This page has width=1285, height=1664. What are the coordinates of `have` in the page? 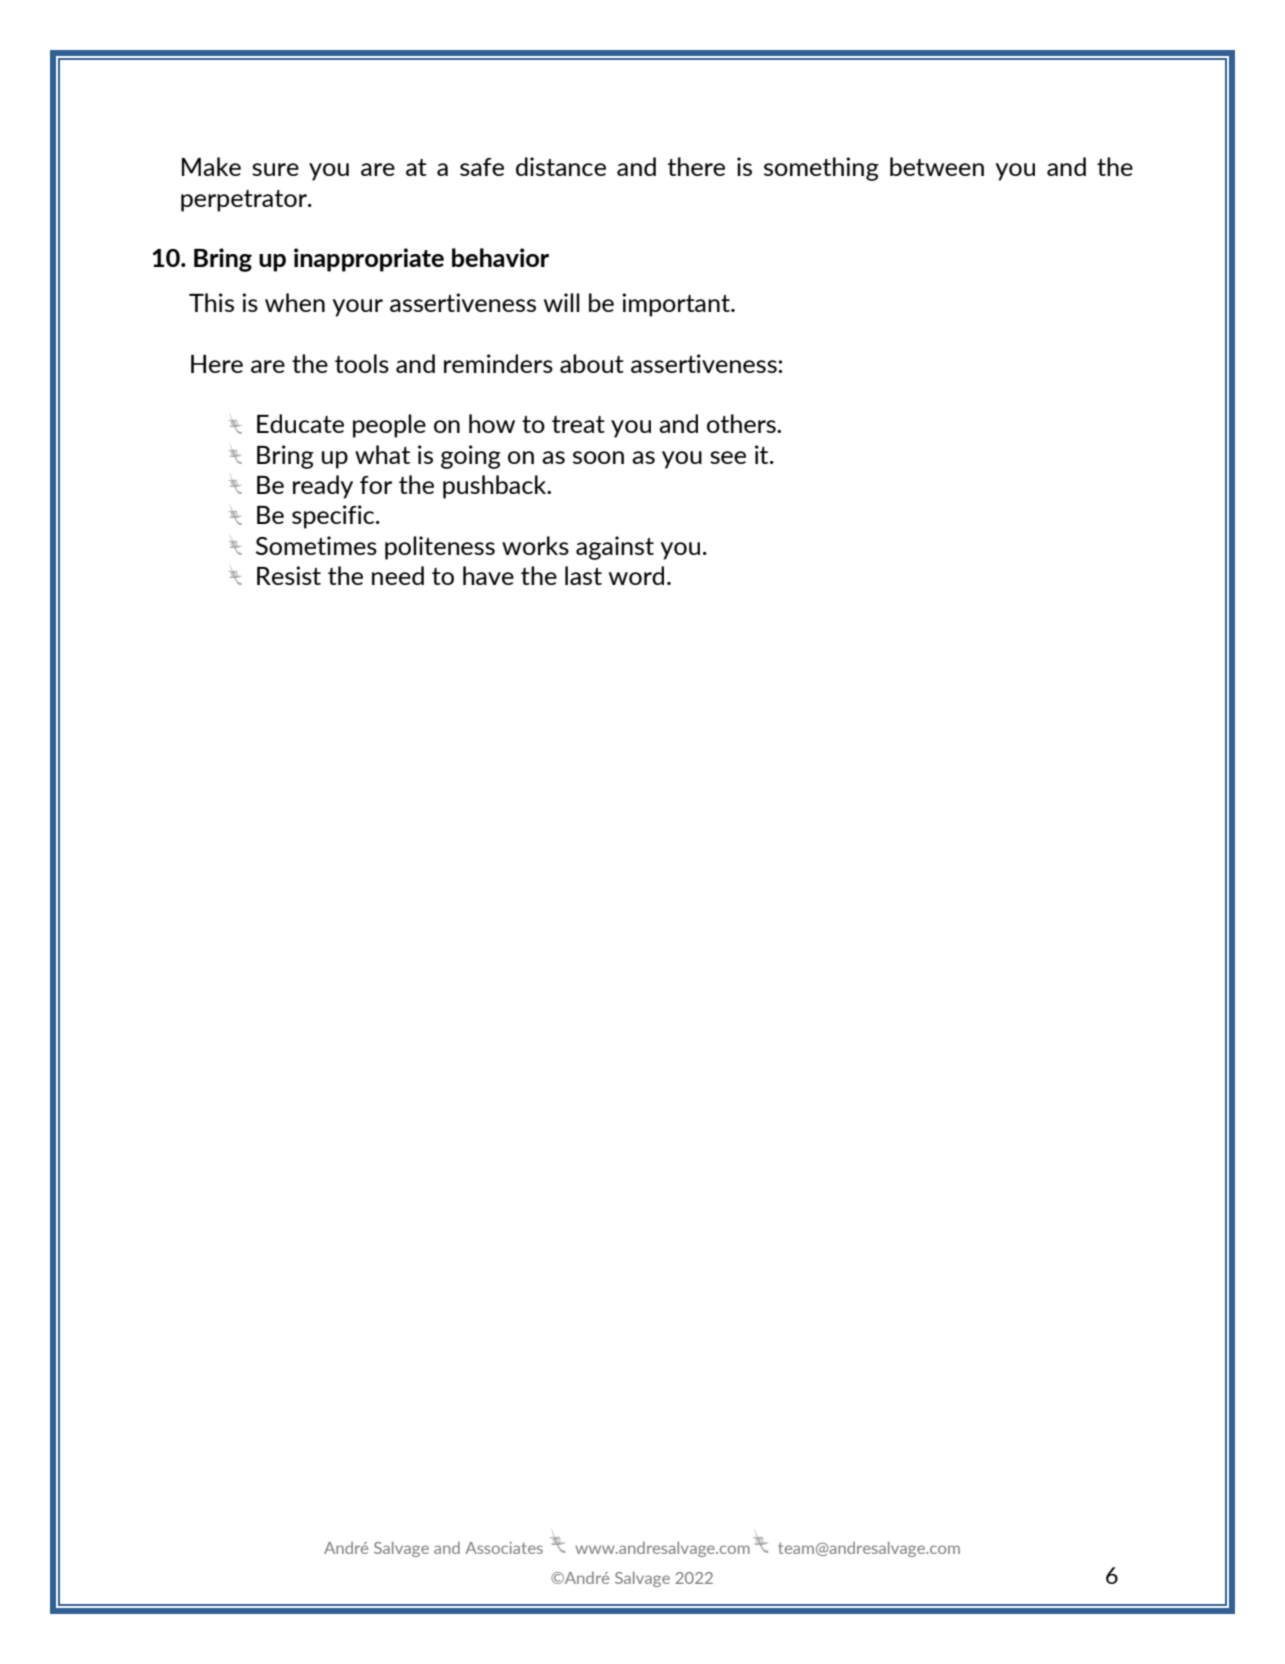 It's located at (488, 575).
